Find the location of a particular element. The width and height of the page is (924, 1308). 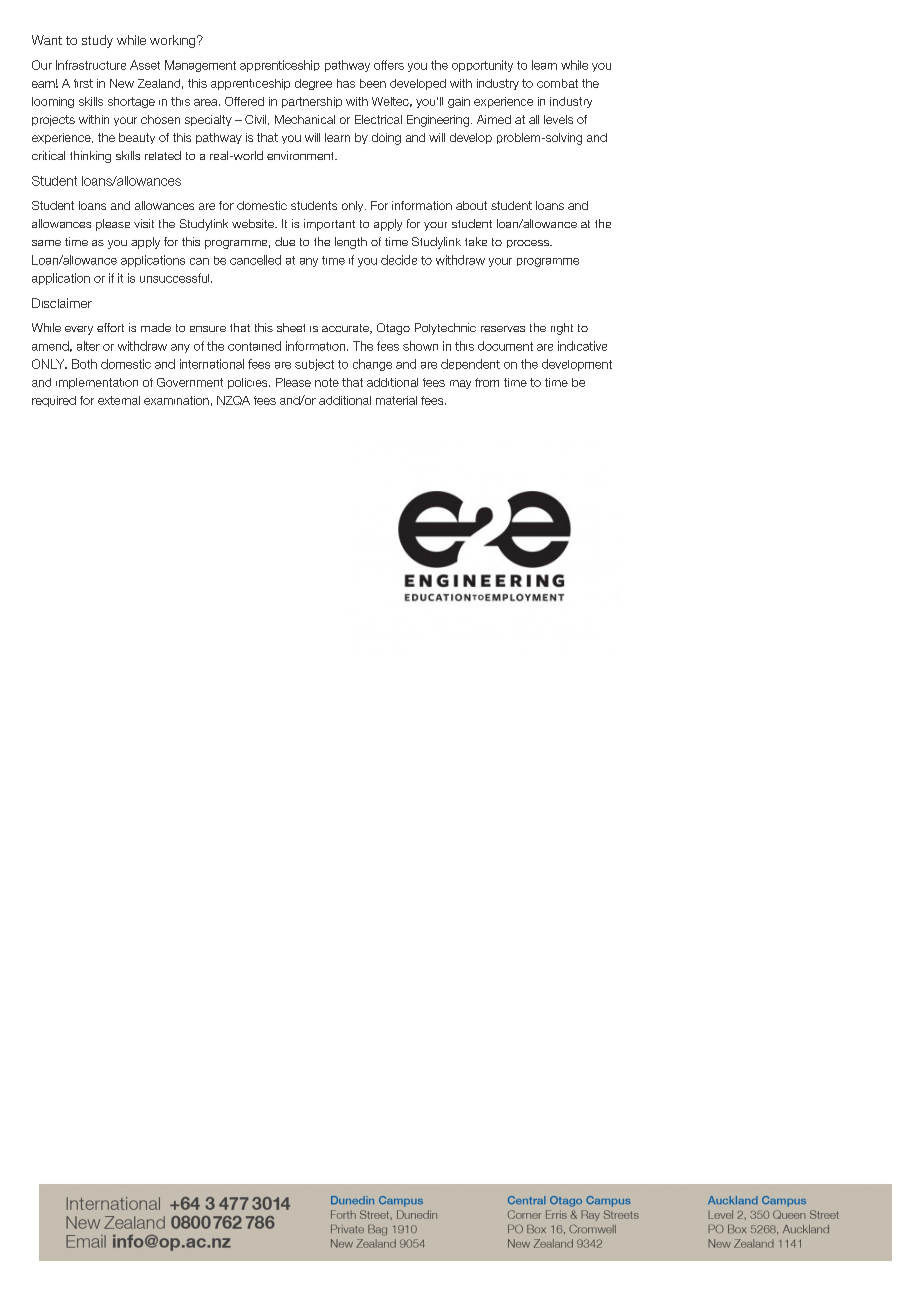

Disclaimer is located at coordinates (62, 303).
